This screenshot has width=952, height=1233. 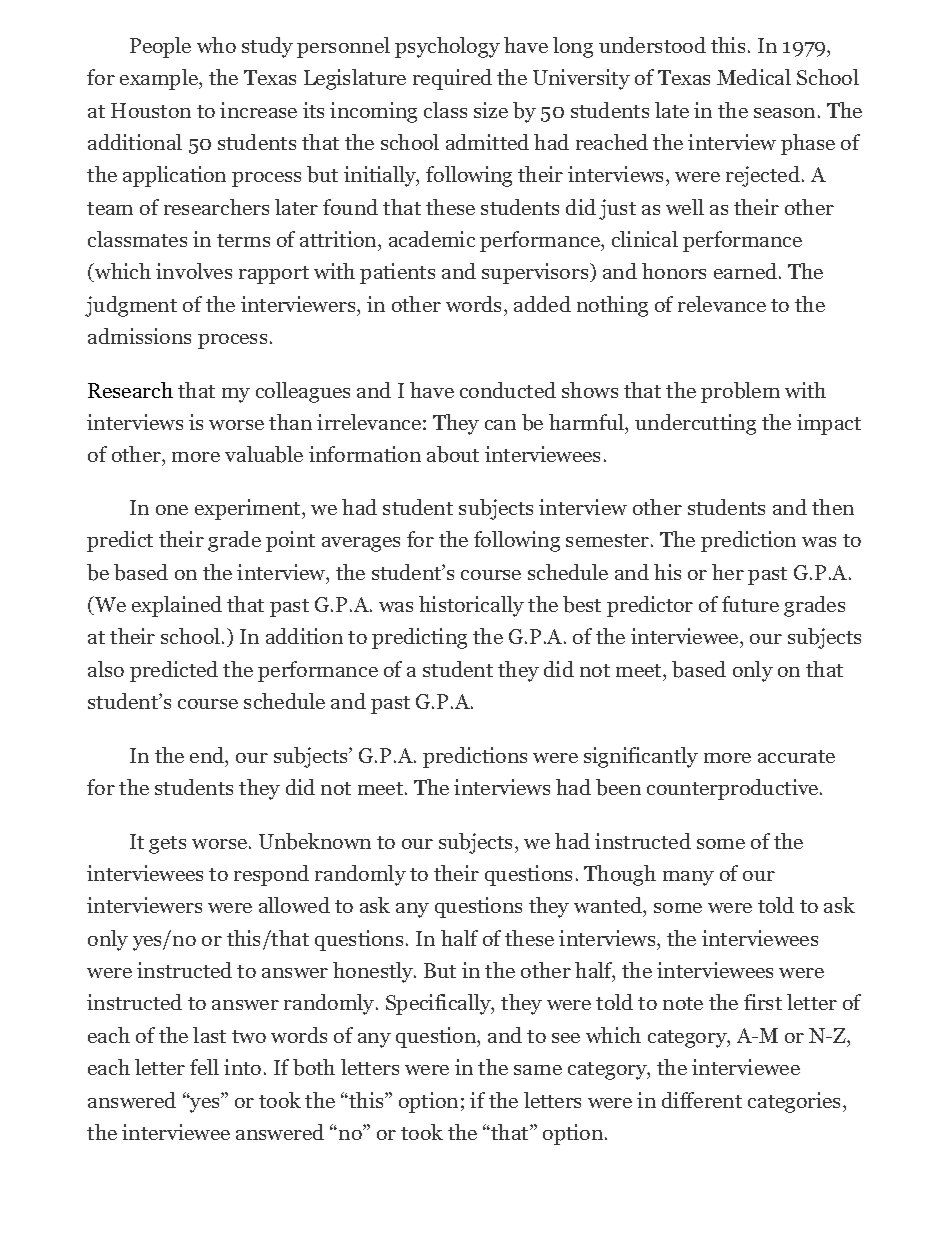 I want to click on future, so click(x=750, y=604).
